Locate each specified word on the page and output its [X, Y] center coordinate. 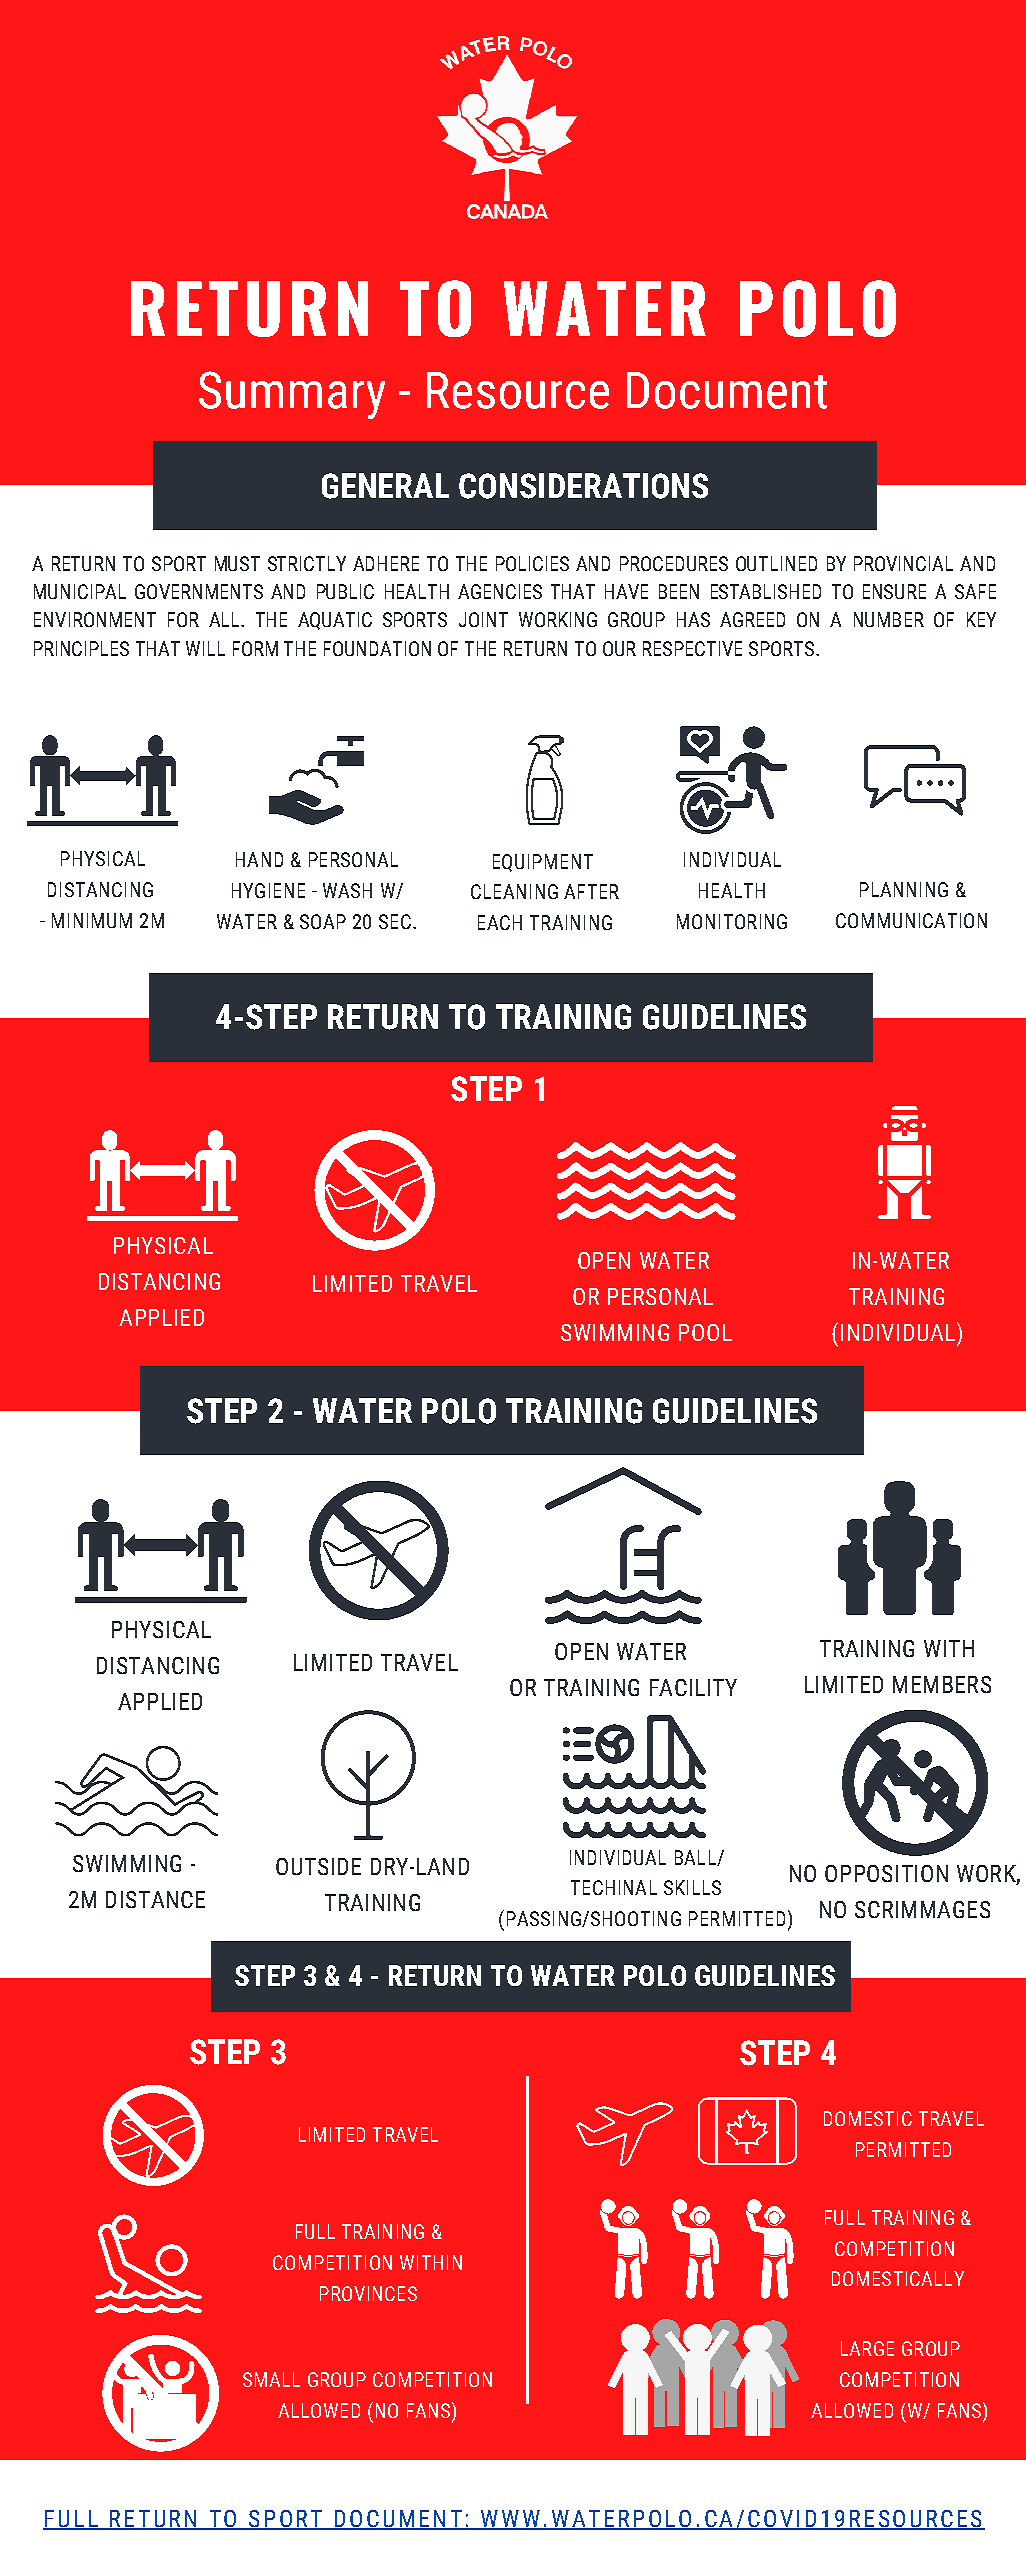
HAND [259, 859]
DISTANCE [155, 1899]
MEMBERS [942, 1684]
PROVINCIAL [903, 563]
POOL [705, 1332]
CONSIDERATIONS [583, 486]
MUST [237, 563]
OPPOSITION [886, 1873]
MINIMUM [92, 920]
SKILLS [692, 1887]
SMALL [271, 2379]
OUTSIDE [318, 1866]
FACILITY [693, 1687]
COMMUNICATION [911, 920]
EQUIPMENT [543, 863]
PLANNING [904, 889]
